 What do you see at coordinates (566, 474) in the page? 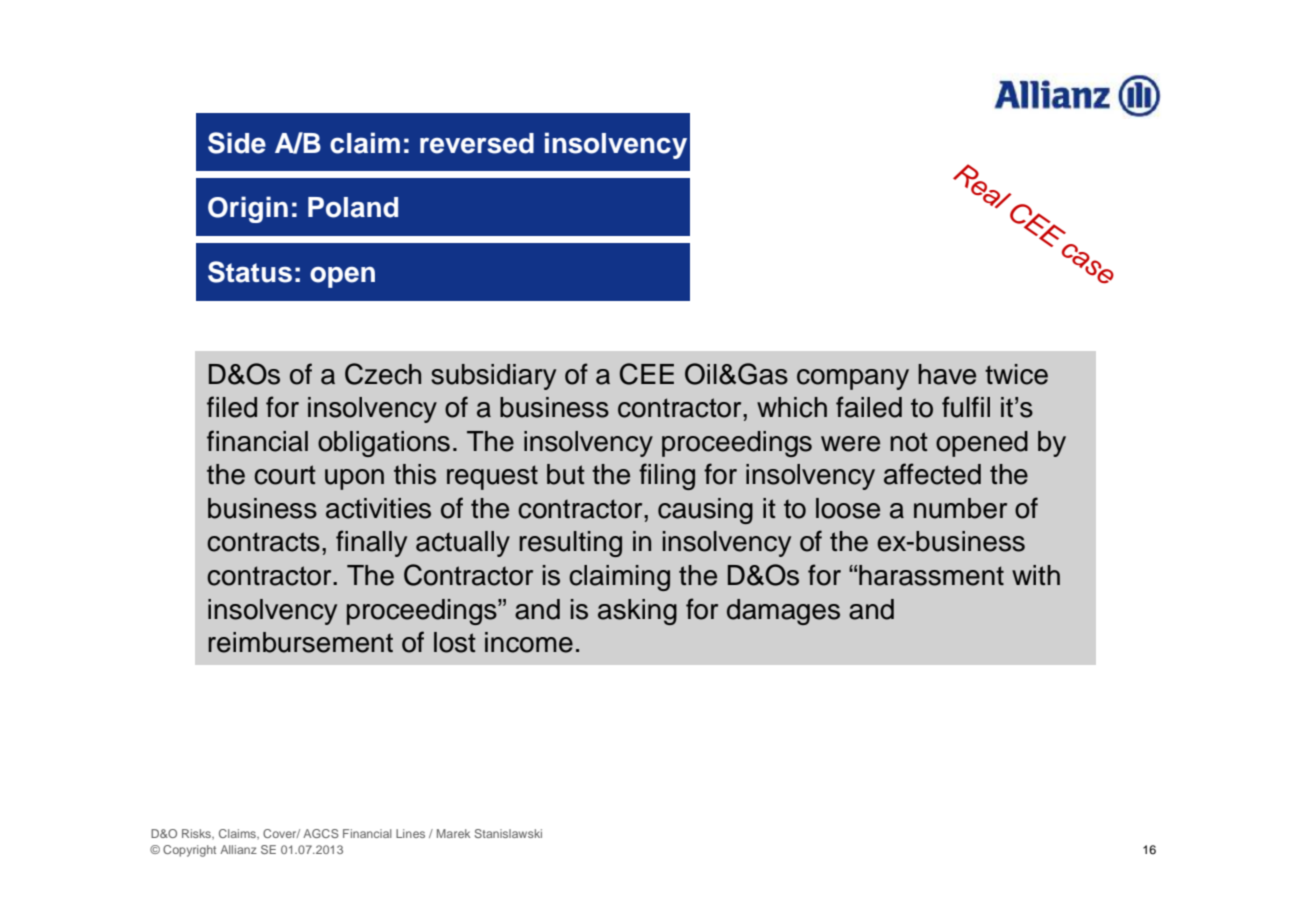
I see `but` at bounding box center [566, 474].
